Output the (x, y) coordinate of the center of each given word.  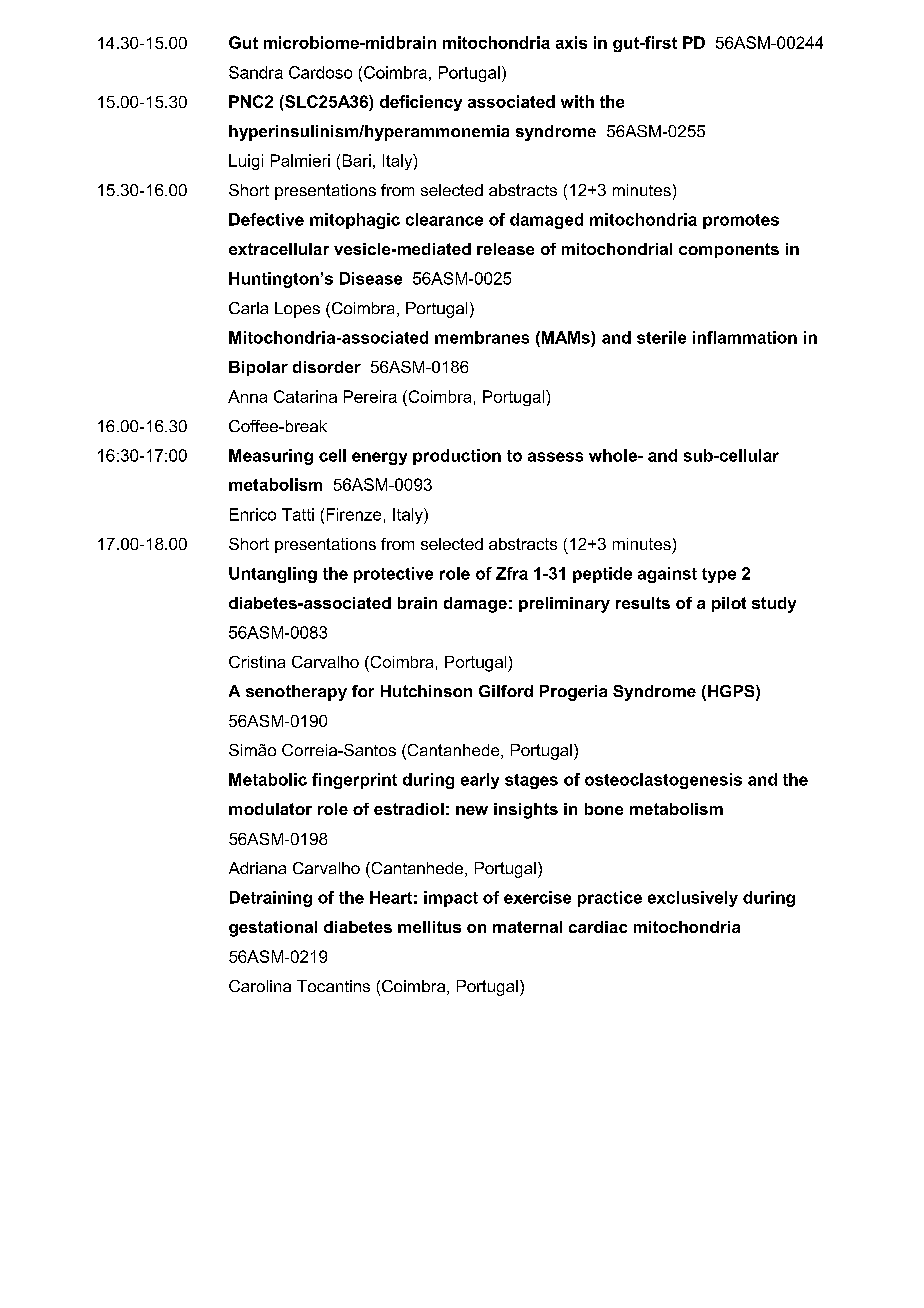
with (577, 101)
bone (604, 809)
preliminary (564, 605)
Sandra (256, 72)
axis (571, 42)
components (729, 250)
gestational (273, 929)
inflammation (745, 337)
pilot (729, 604)
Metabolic (268, 779)
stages (531, 781)
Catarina (305, 396)
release (505, 249)
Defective (266, 219)
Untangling (273, 575)
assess (555, 457)
